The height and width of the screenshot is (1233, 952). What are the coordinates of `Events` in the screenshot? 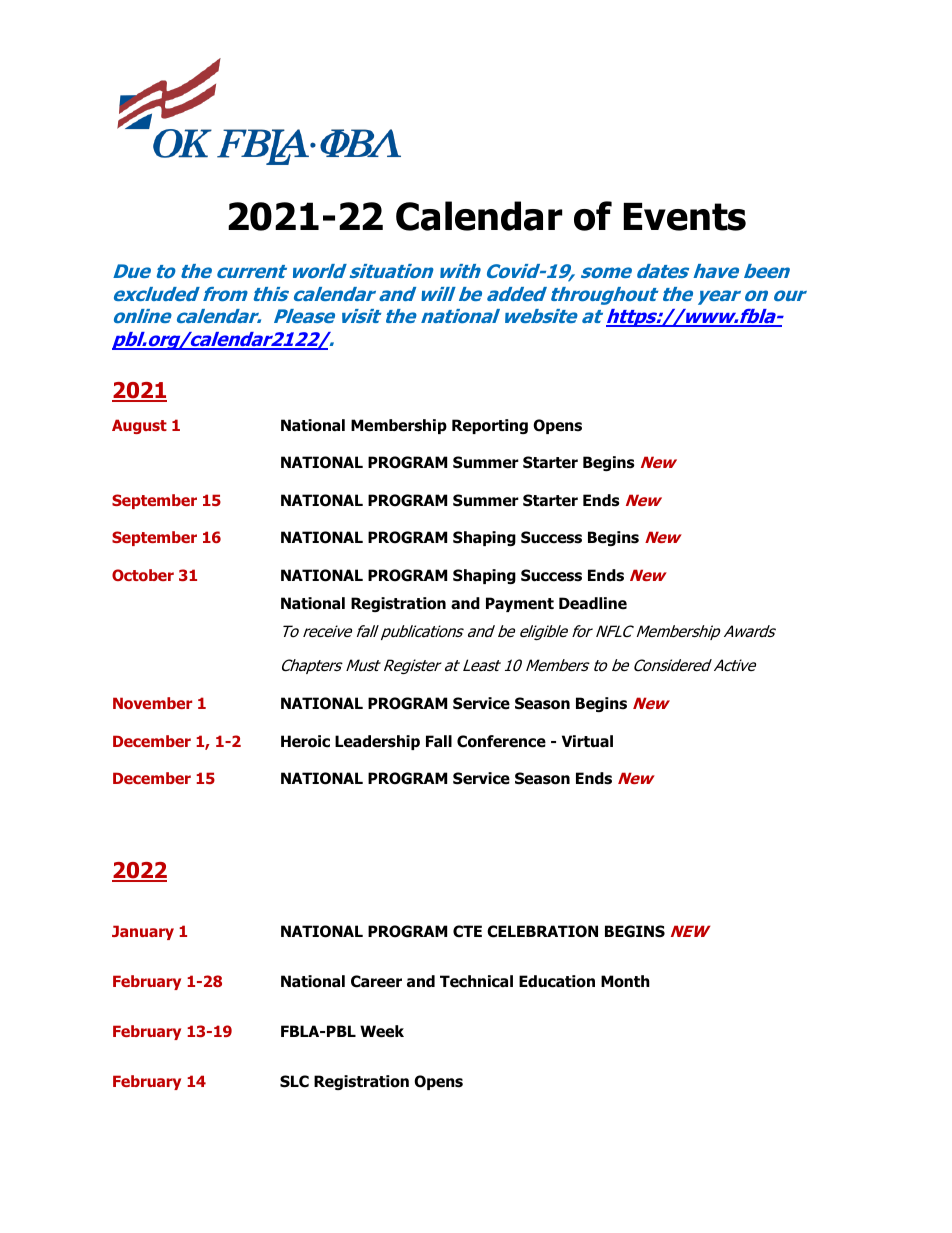 It's located at (685, 217).
